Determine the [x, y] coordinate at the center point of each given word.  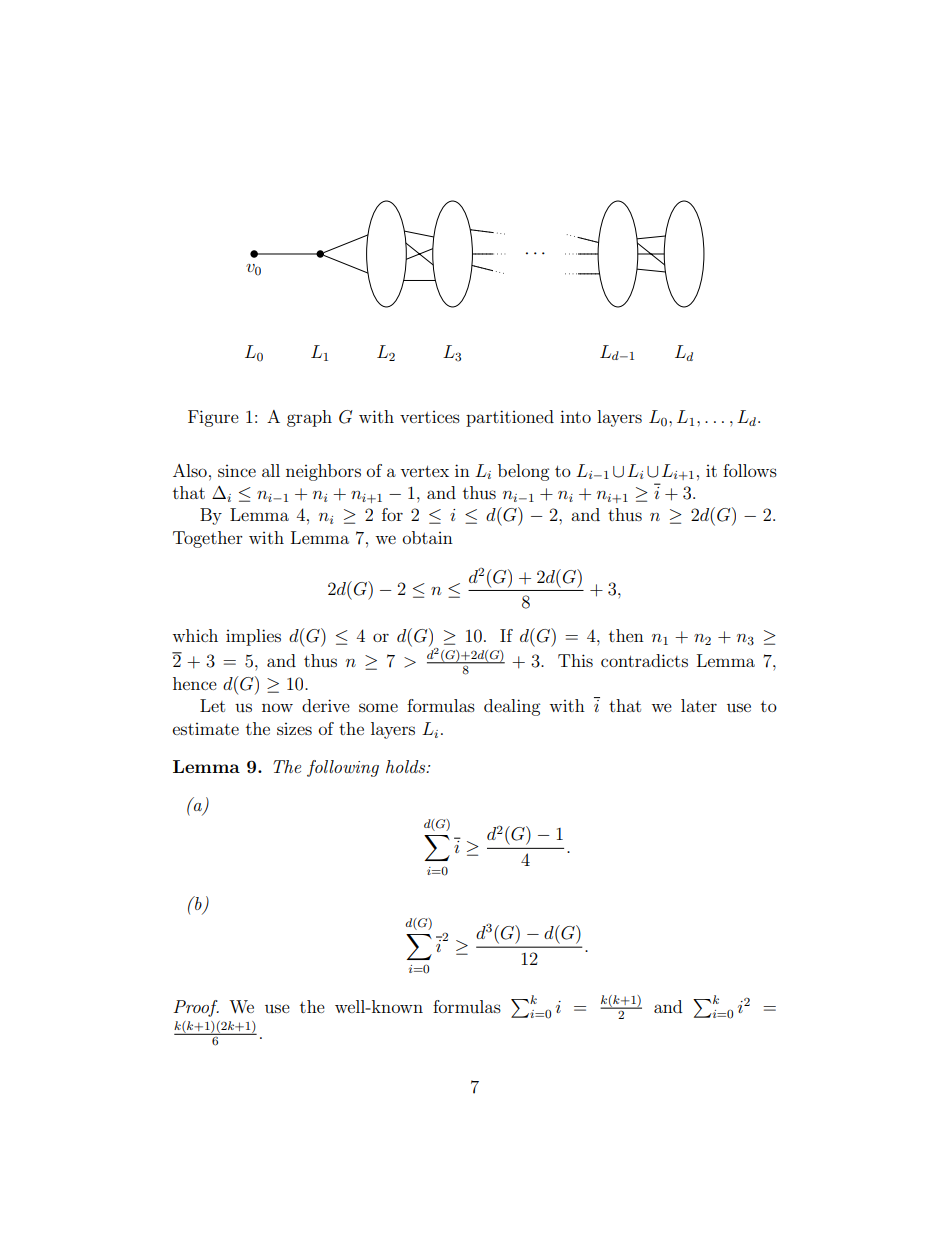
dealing [512, 707]
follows [750, 470]
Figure [213, 418]
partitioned [510, 418]
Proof [196, 1008]
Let [212, 705]
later [699, 705]
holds [407, 766]
